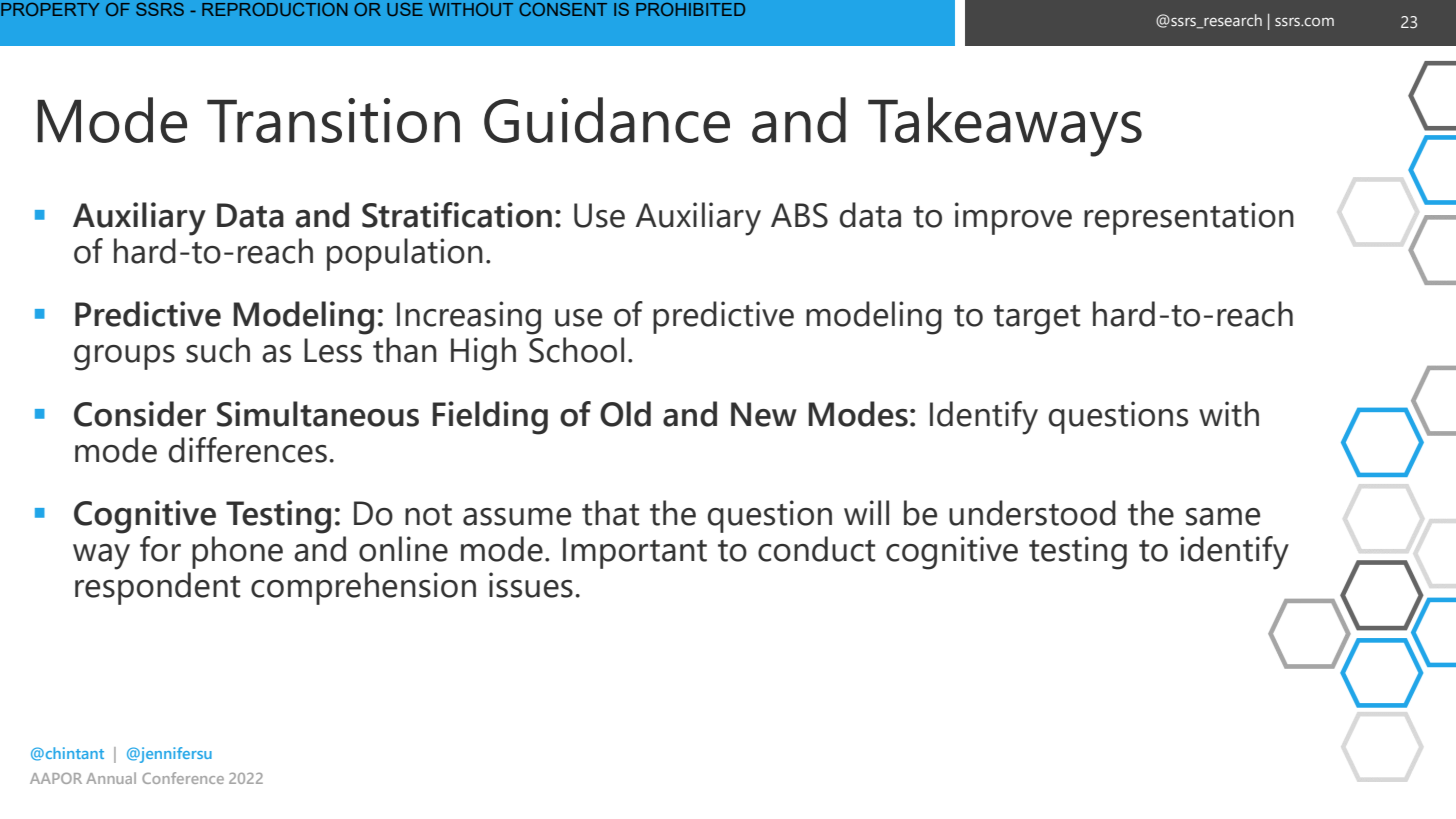 Image resolution: width=1456 pixels, height=819 pixels. What do you see at coordinates (625, 414) in the document?
I see `Old` at bounding box center [625, 414].
